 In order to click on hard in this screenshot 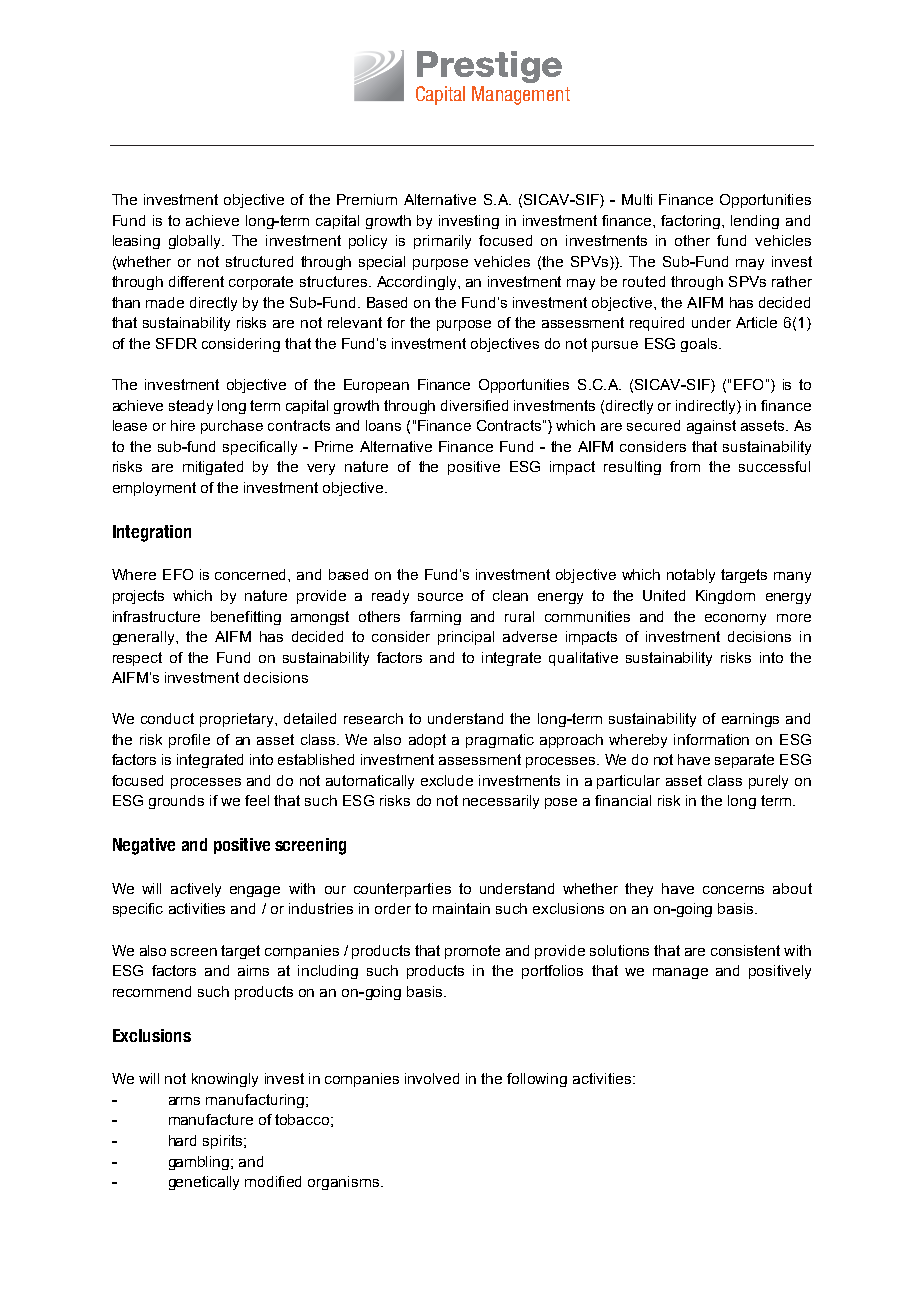, I will do `click(182, 1140)`.
